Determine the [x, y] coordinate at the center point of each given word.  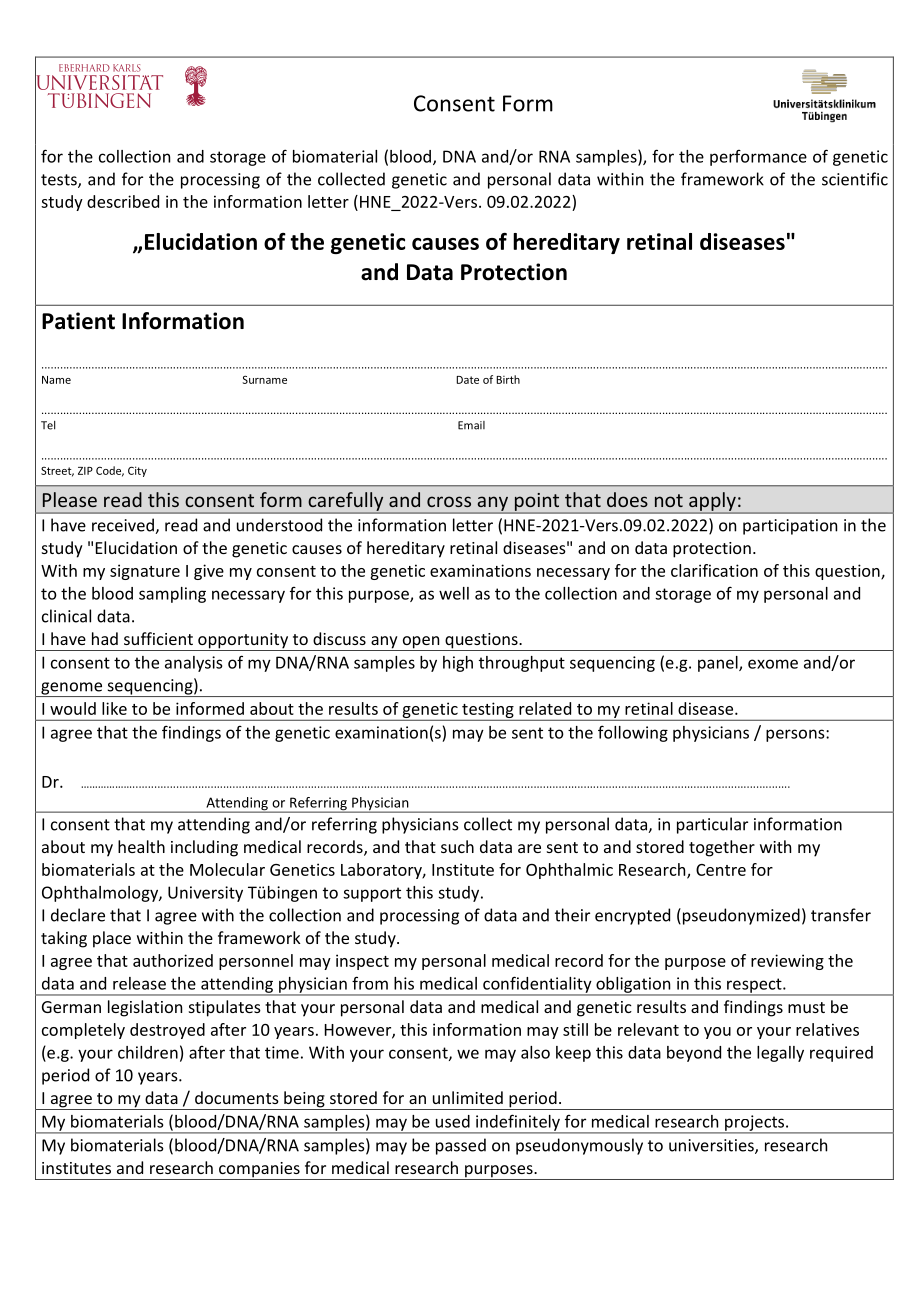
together [722, 848]
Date [467, 380]
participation [790, 527]
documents [237, 1097]
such [457, 846]
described [123, 201]
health [141, 846]
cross [449, 501]
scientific [855, 179]
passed [461, 1146]
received [124, 526]
